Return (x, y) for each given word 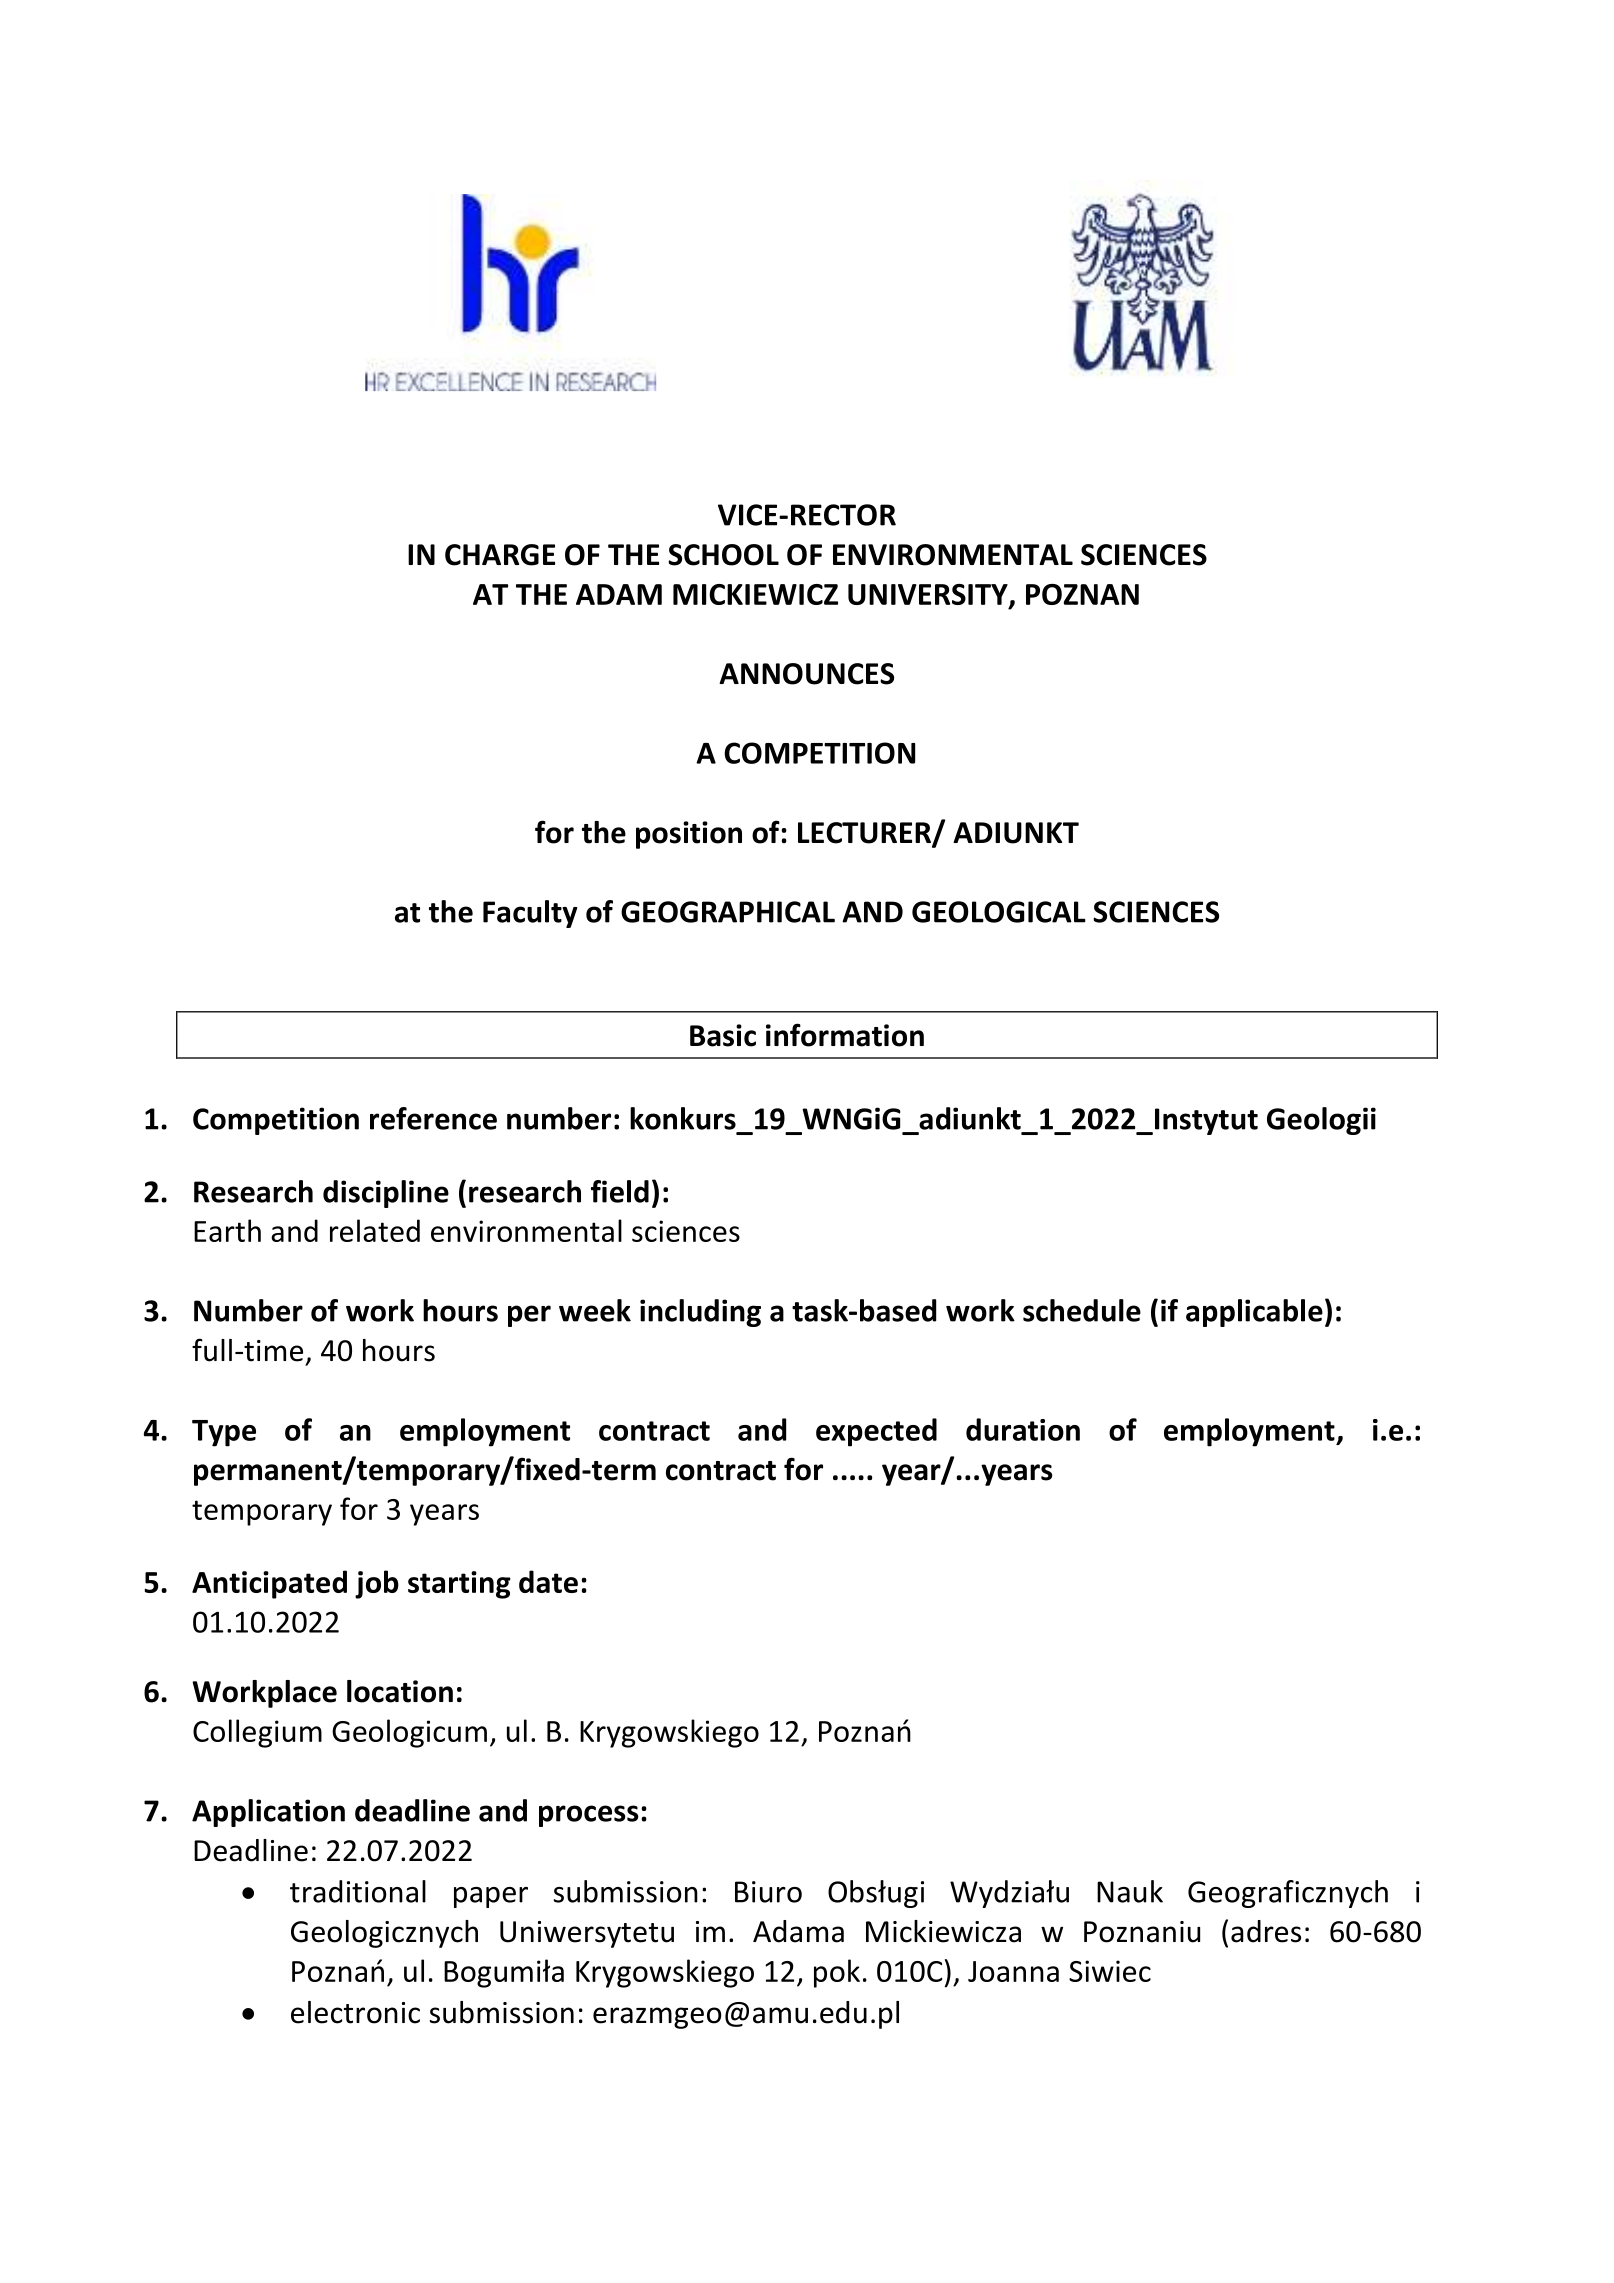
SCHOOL (723, 555)
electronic (355, 2012)
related (375, 1230)
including (700, 1313)
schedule (1082, 1310)
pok (837, 1973)
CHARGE (500, 555)
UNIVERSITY (929, 595)
